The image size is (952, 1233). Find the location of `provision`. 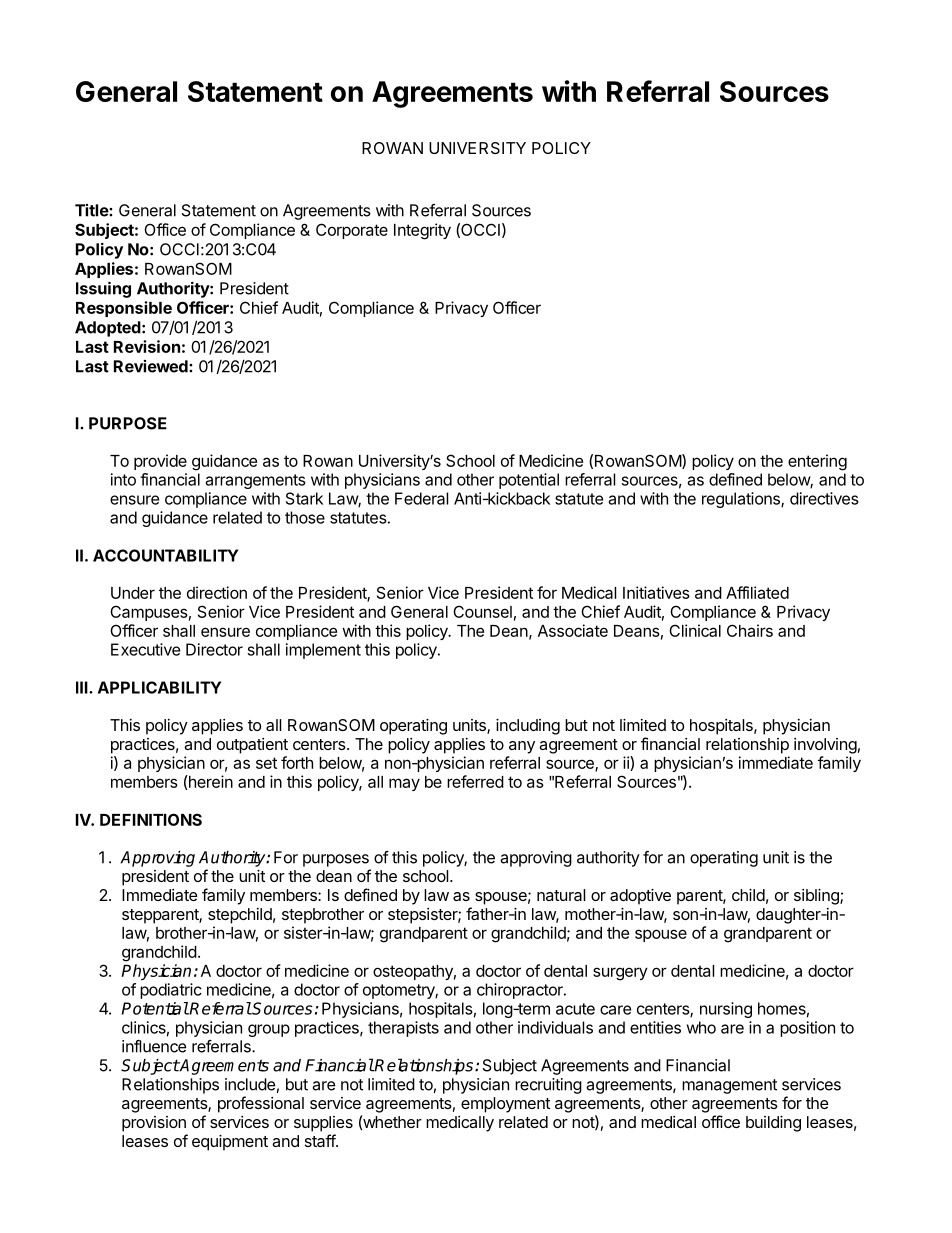

provision is located at coordinates (154, 1124).
